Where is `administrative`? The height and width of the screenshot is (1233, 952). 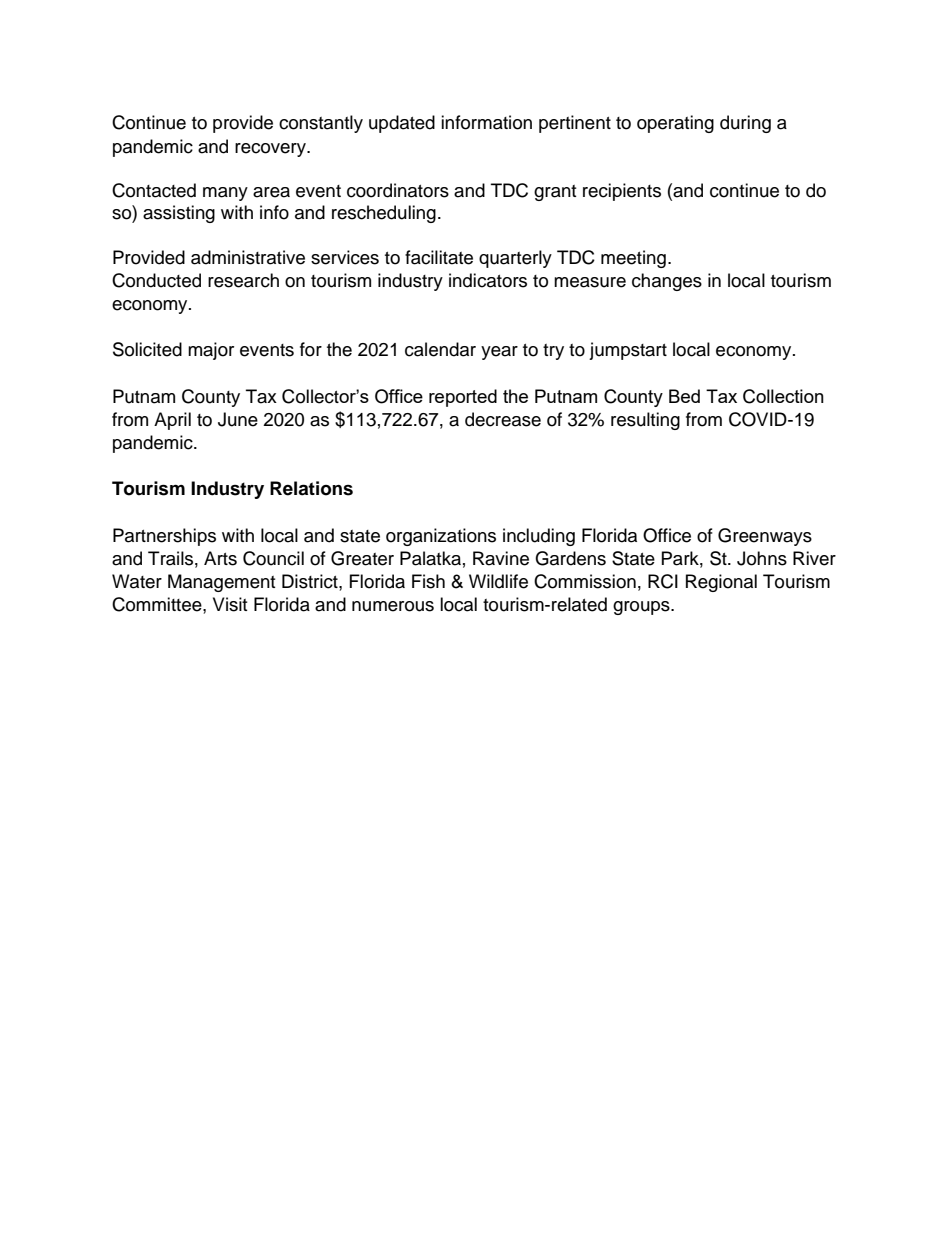
administrative is located at coordinates (248, 257).
